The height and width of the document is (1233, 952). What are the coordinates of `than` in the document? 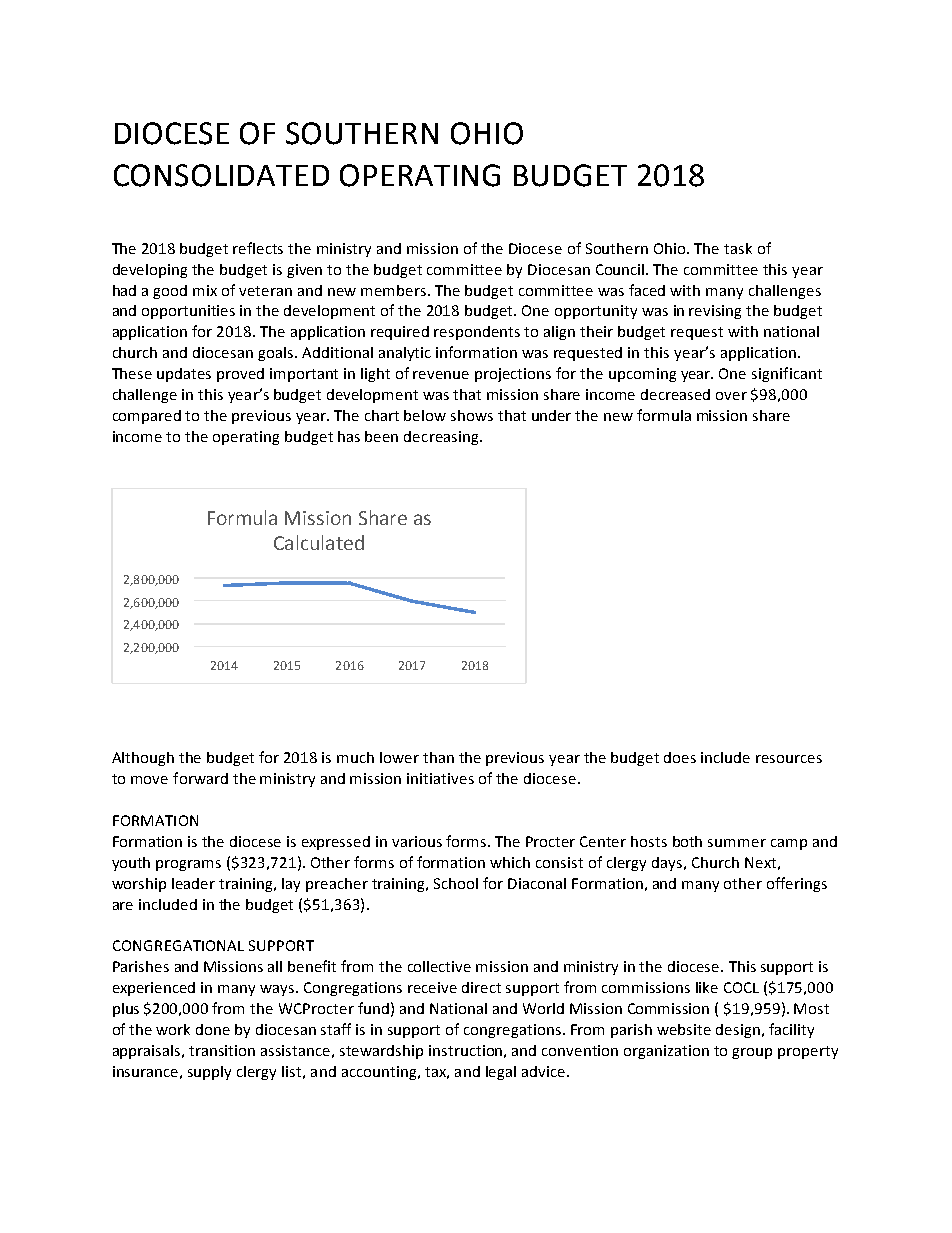 It's located at (438, 757).
